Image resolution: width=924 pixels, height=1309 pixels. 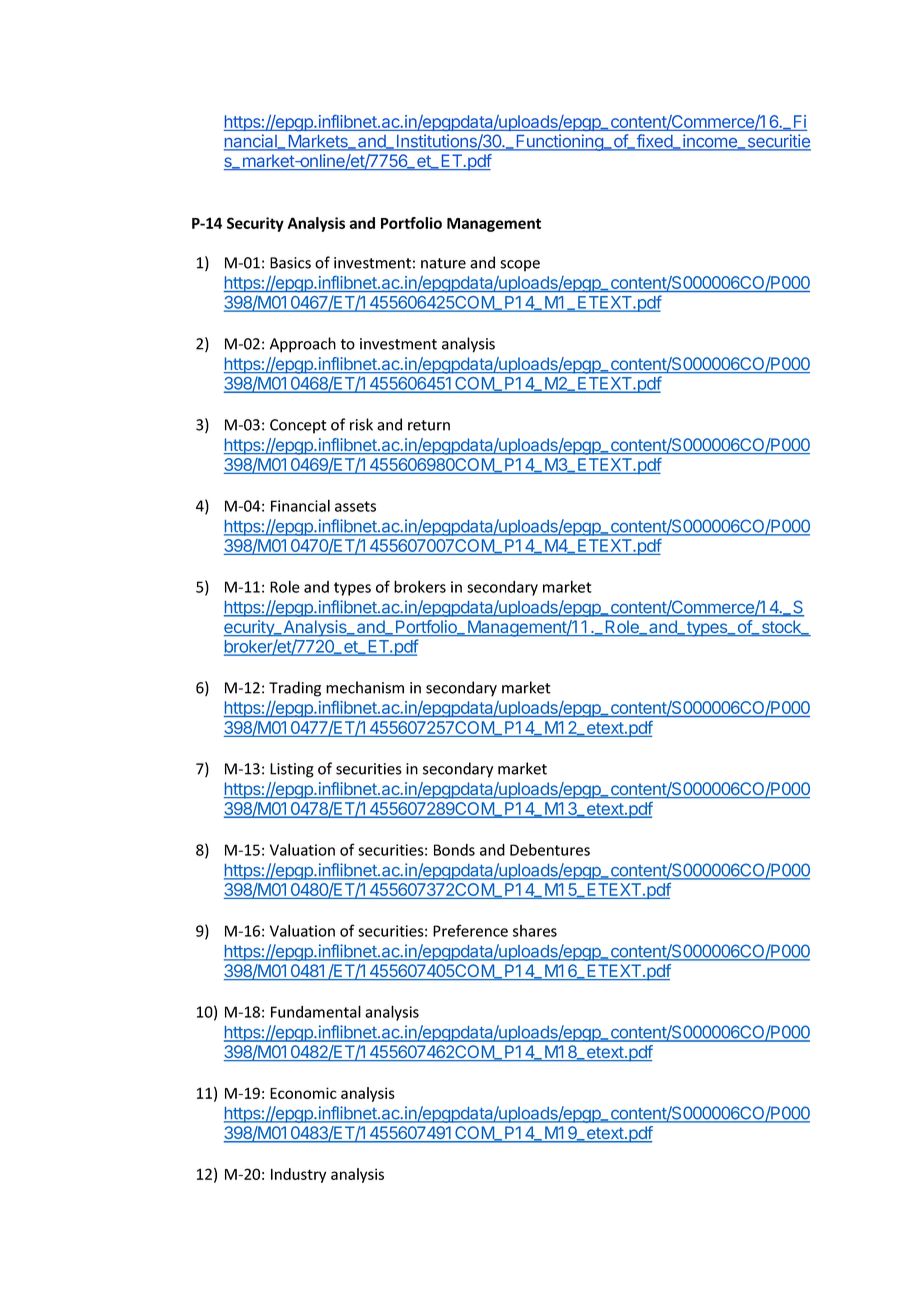 What do you see at coordinates (361, 424) in the image?
I see `risk` at bounding box center [361, 424].
